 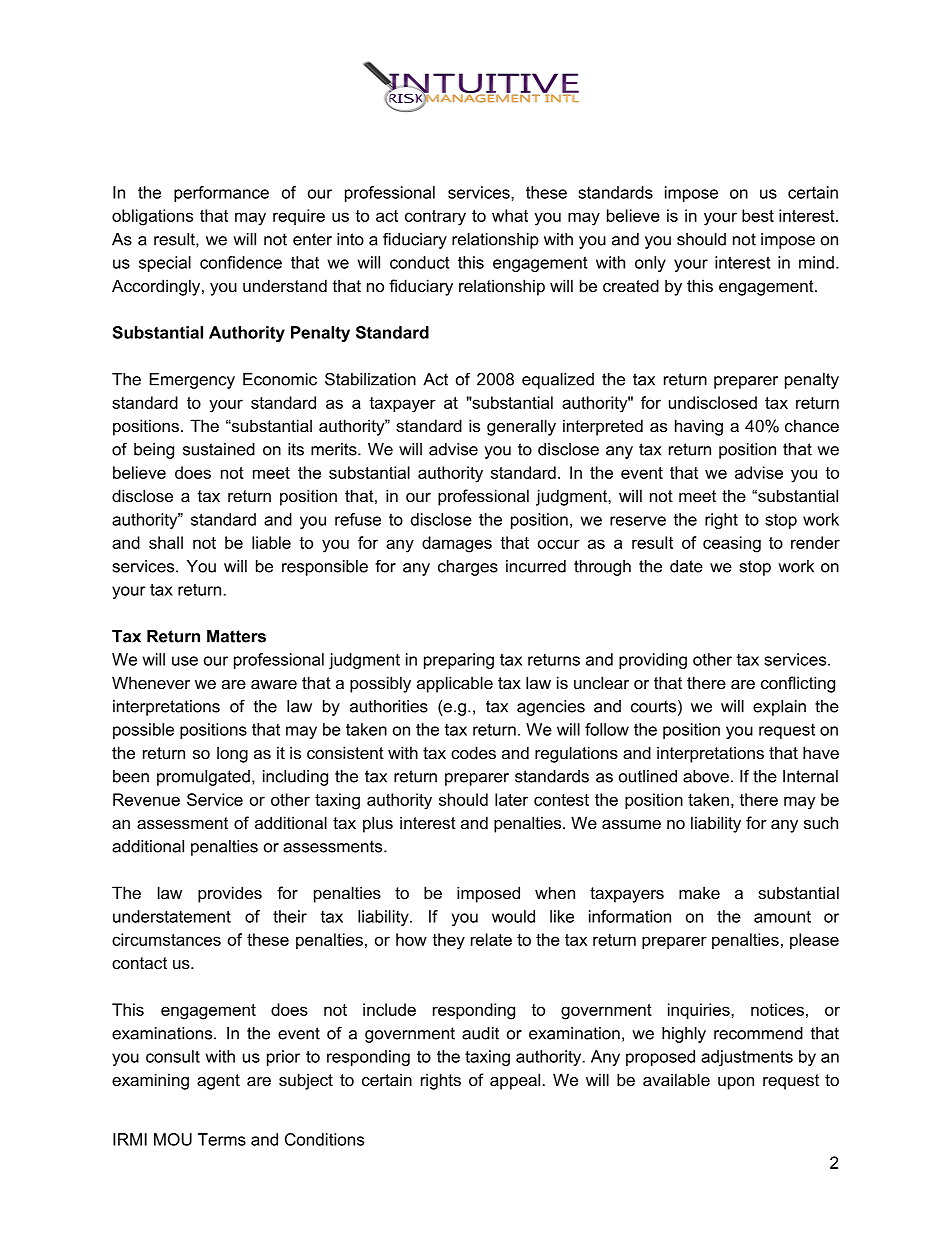 What do you see at coordinates (222, 1139) in the screenshot?
I see `Terms` at bounding box center [222, 1139].
